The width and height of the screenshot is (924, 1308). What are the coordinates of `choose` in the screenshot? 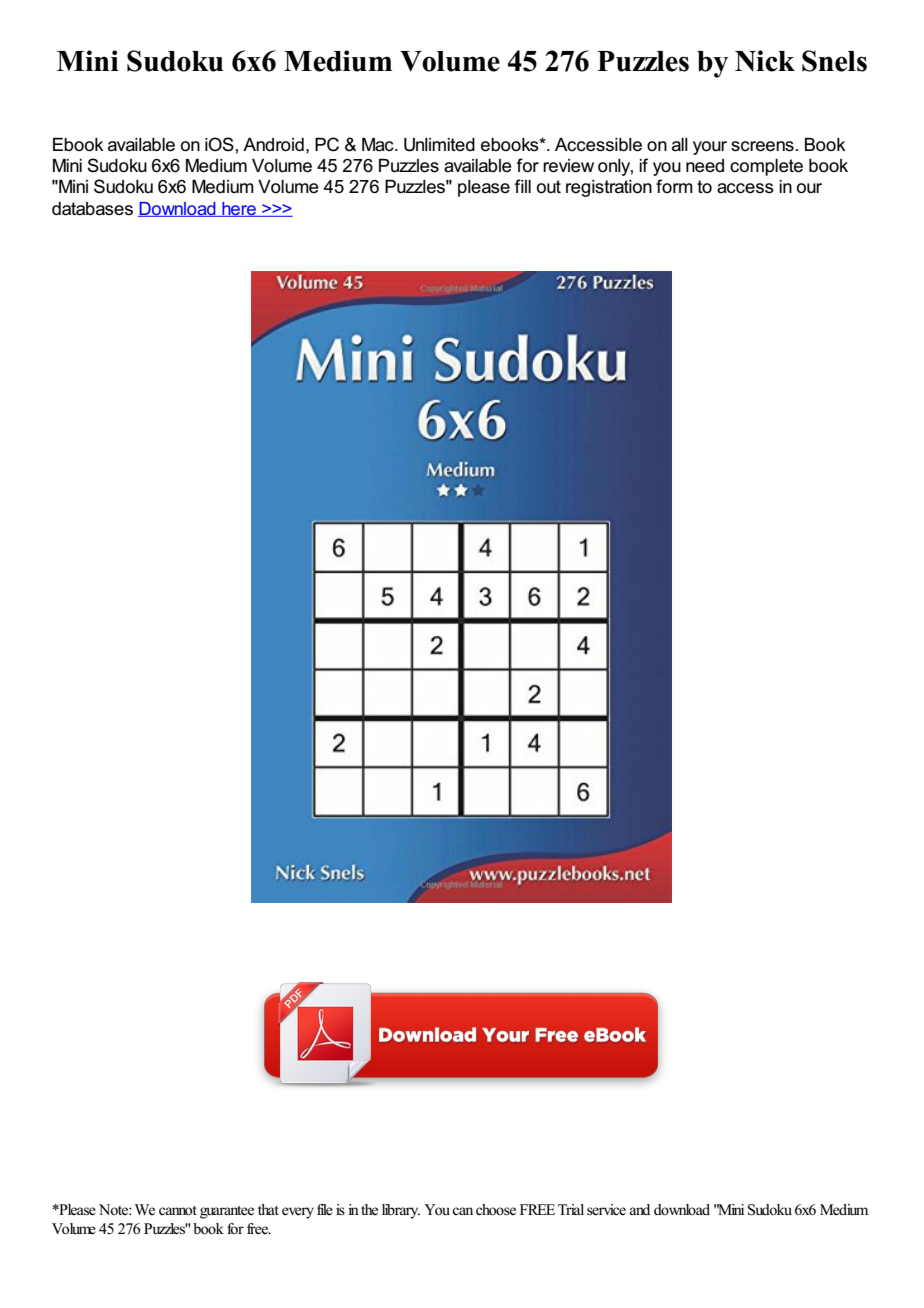 It's located at (496, 1210).
